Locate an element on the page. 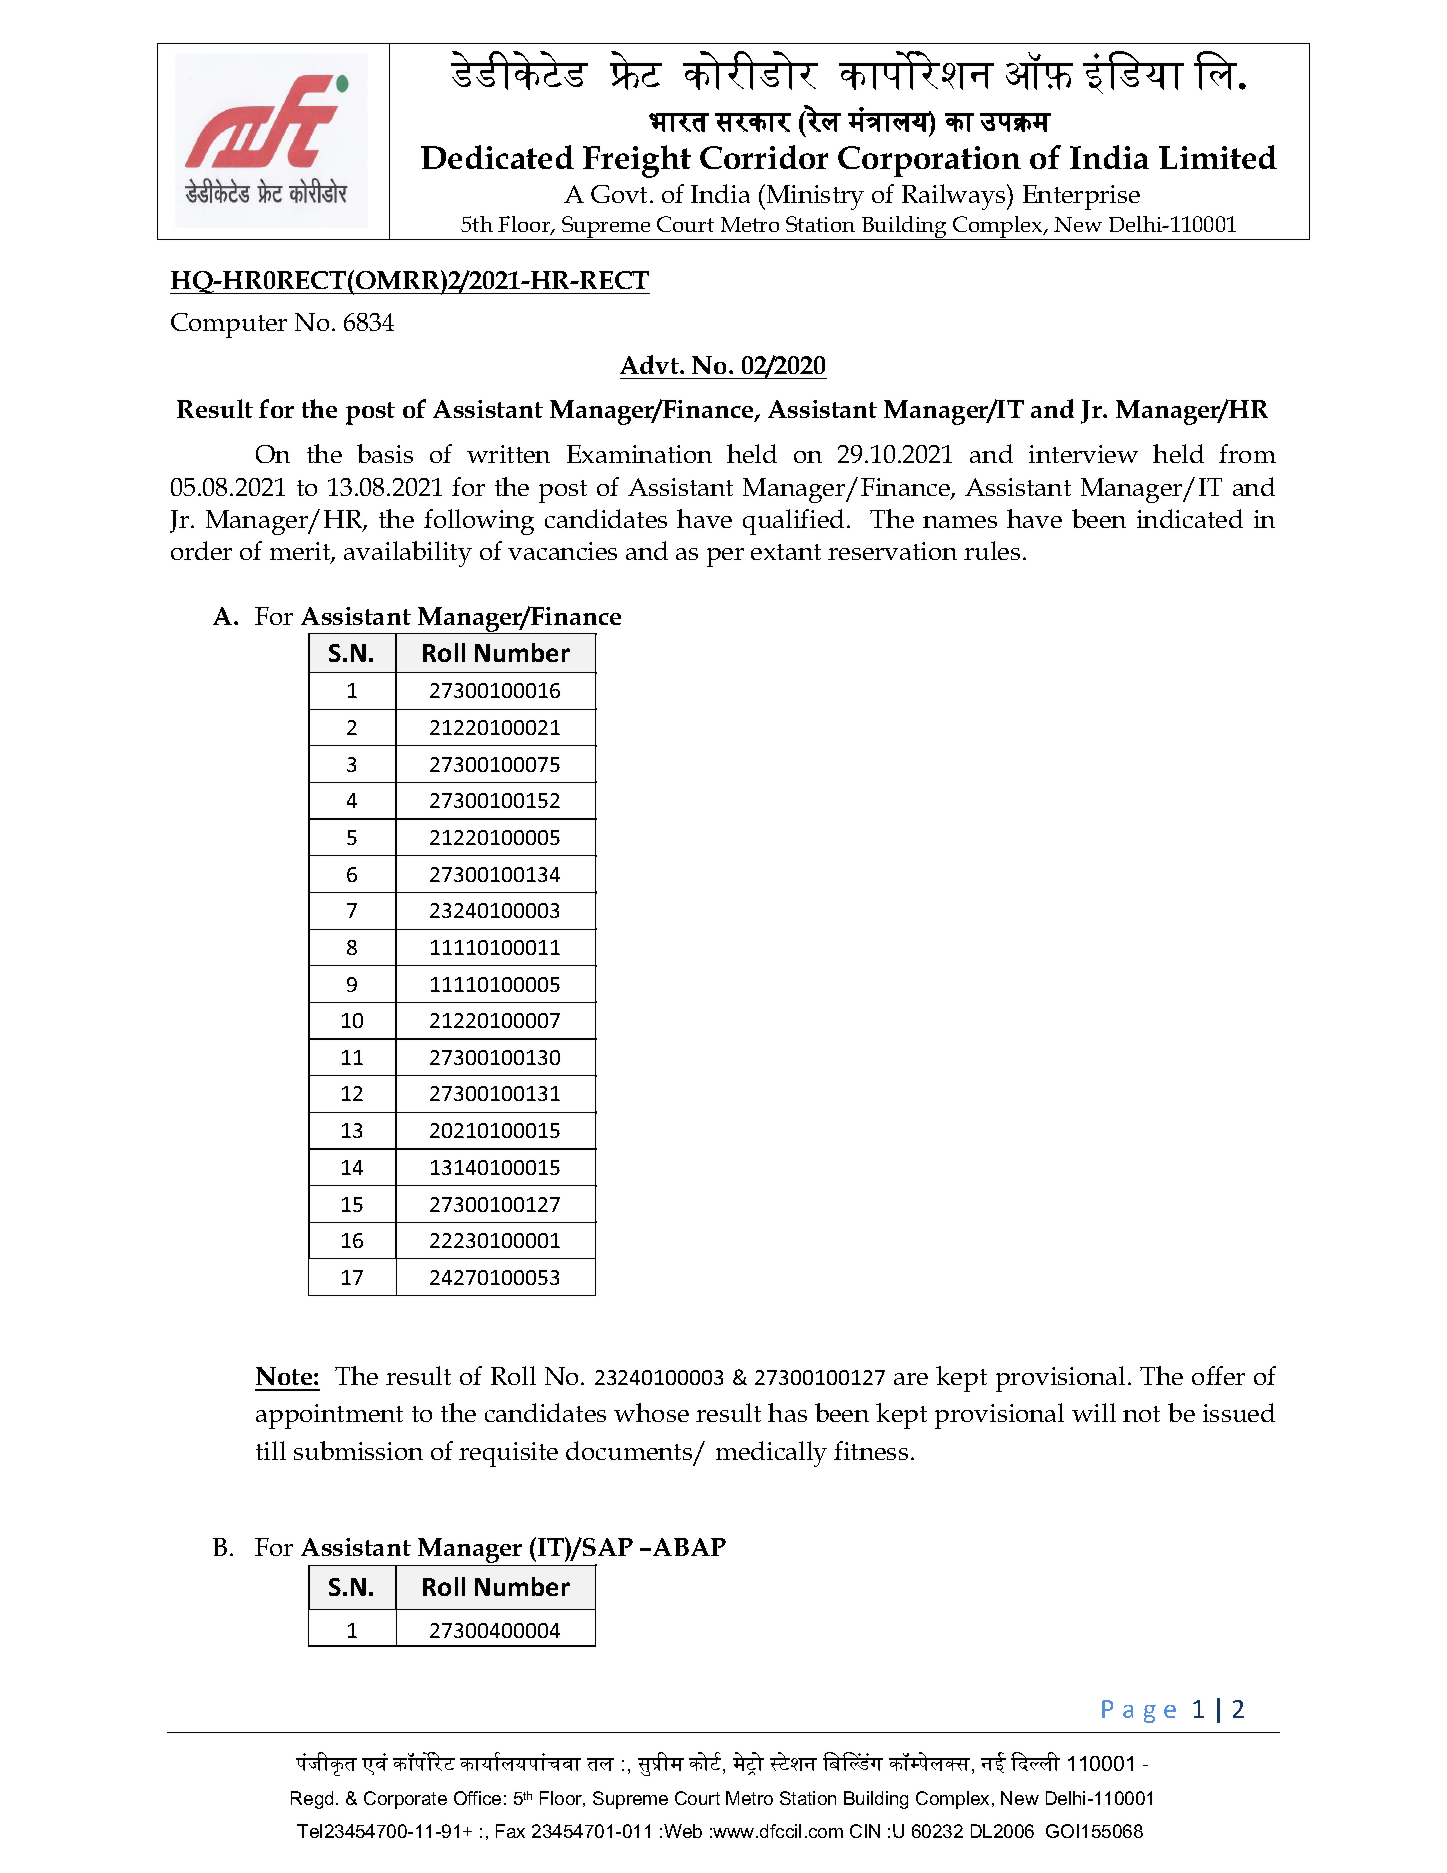  Computer is located at coordinates (229, 325).
